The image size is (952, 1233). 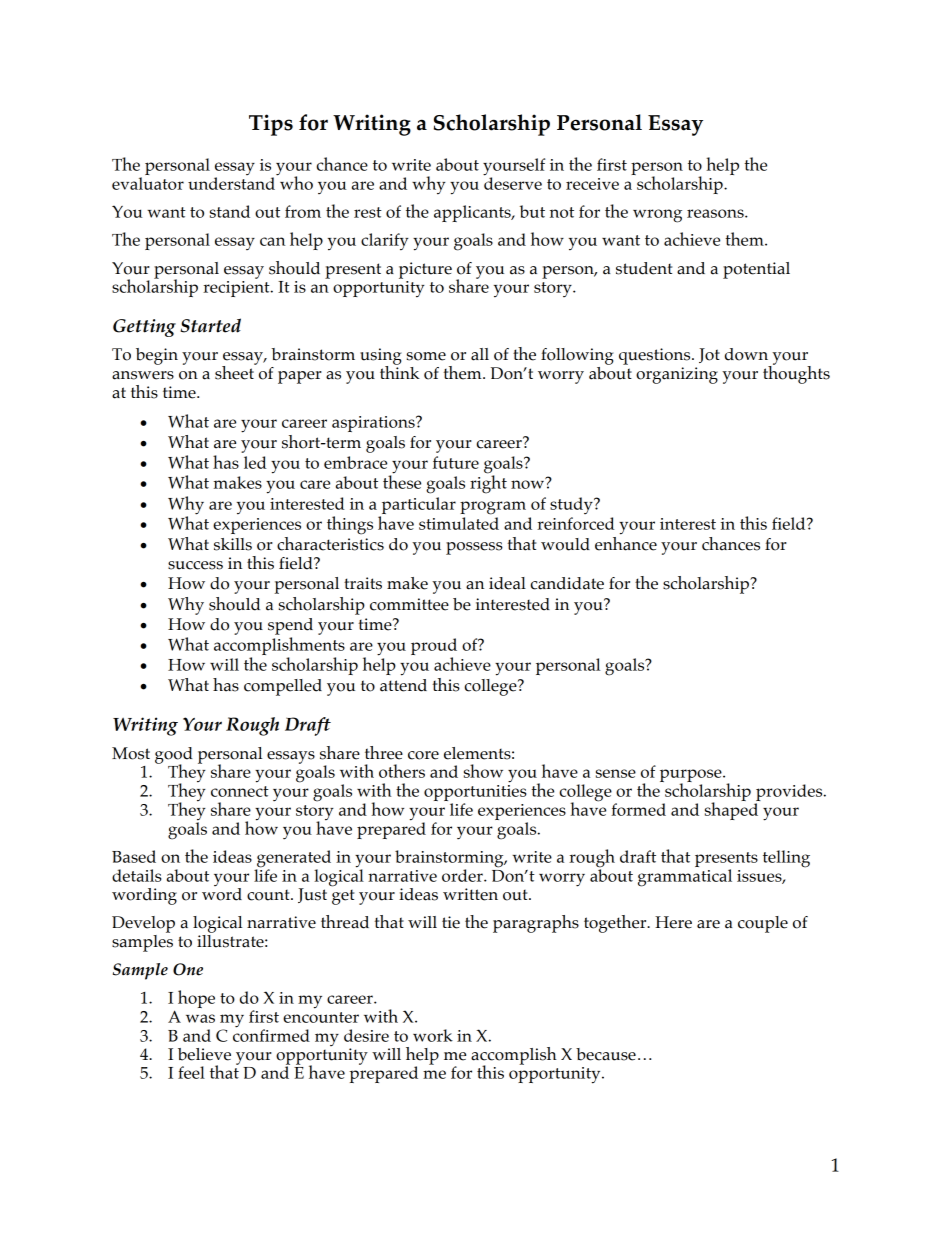 What do you see at coordinates (195, 565) in the screenshot?
I see `success` at bounding box center [195, 565].
